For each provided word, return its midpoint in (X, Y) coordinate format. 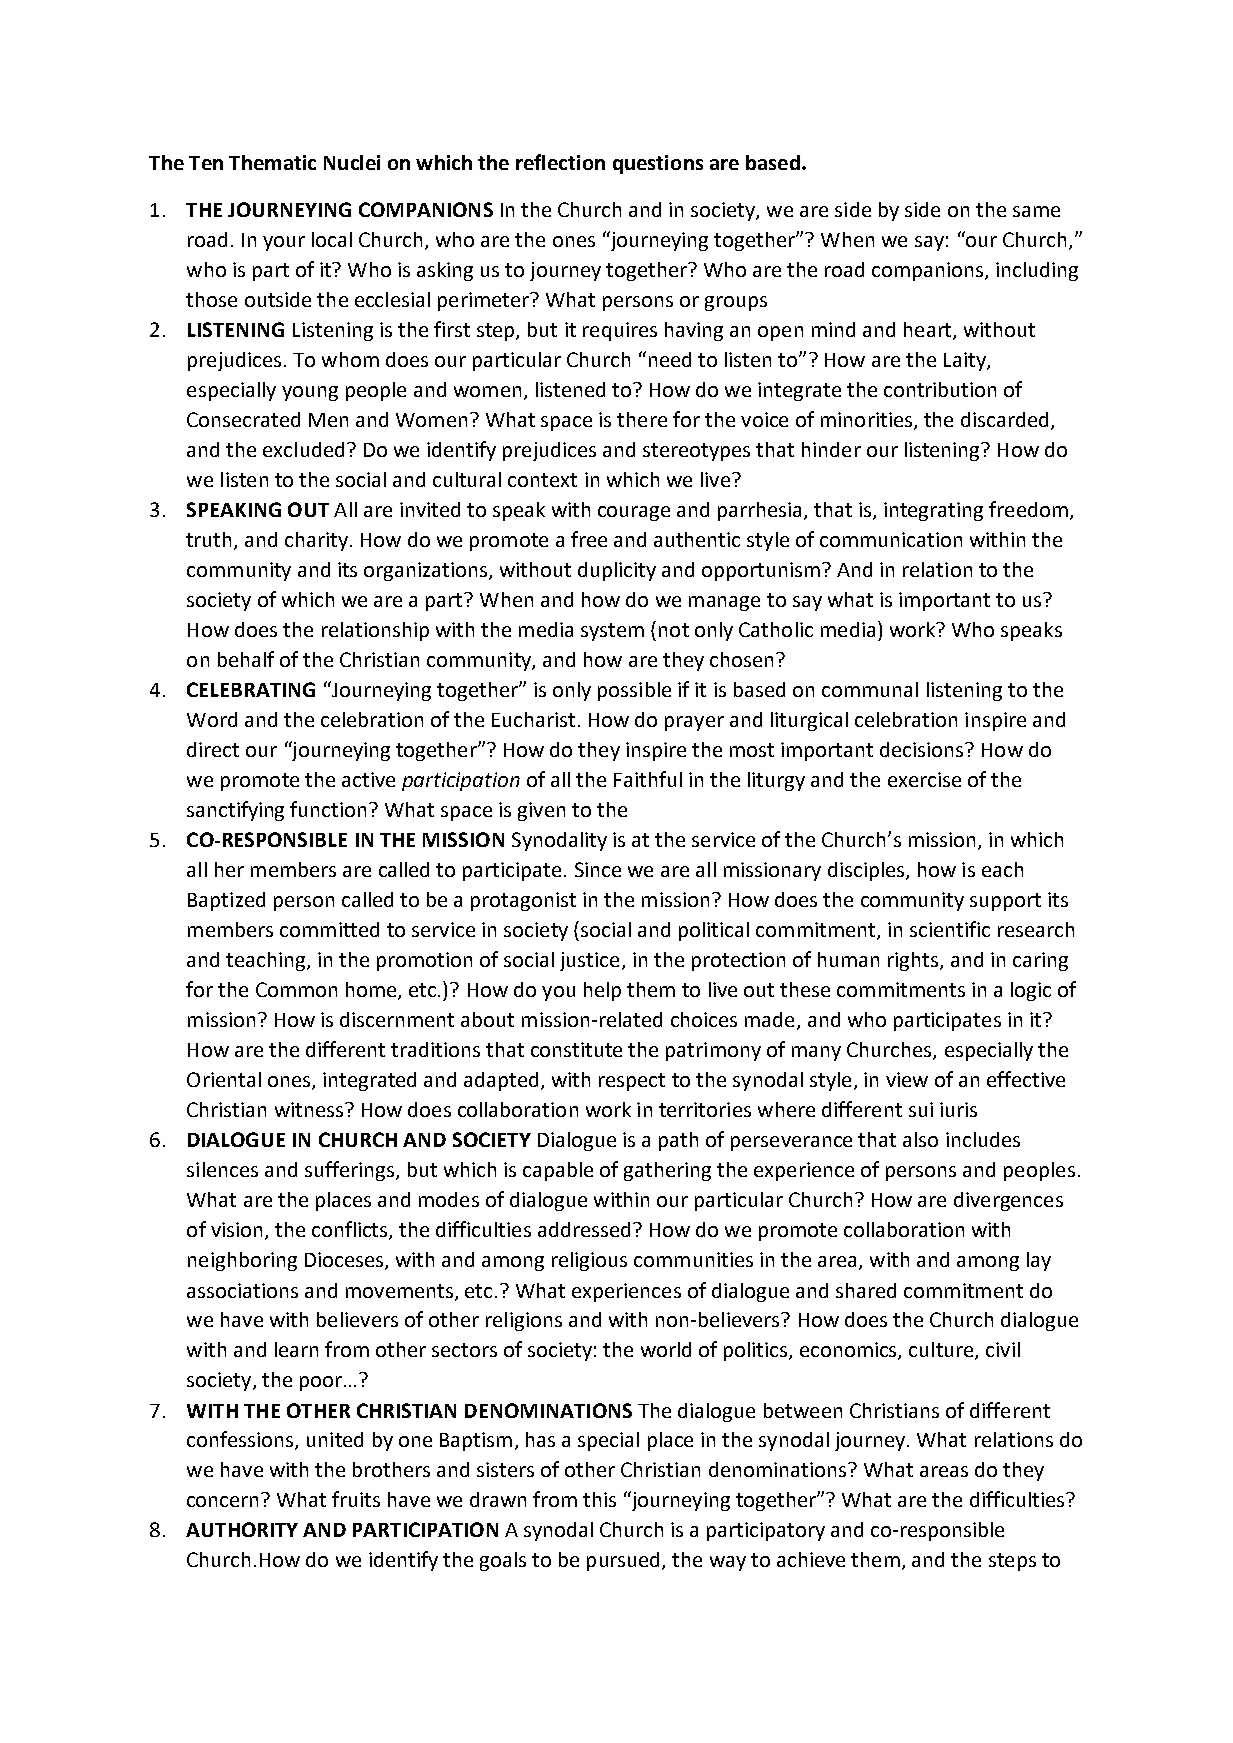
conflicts (351, 1230)
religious (589, 1261)
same (1036, 211)
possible (634, 691)
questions (658, 164)
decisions (923, 749)
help (602, 991)
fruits (356, 1499)
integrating (933, 511)
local (332, 239)
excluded (303, 449)
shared (866, 1290)
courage (634, 513)
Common (296, 989)
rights (914, 961)
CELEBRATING (251, 689)
